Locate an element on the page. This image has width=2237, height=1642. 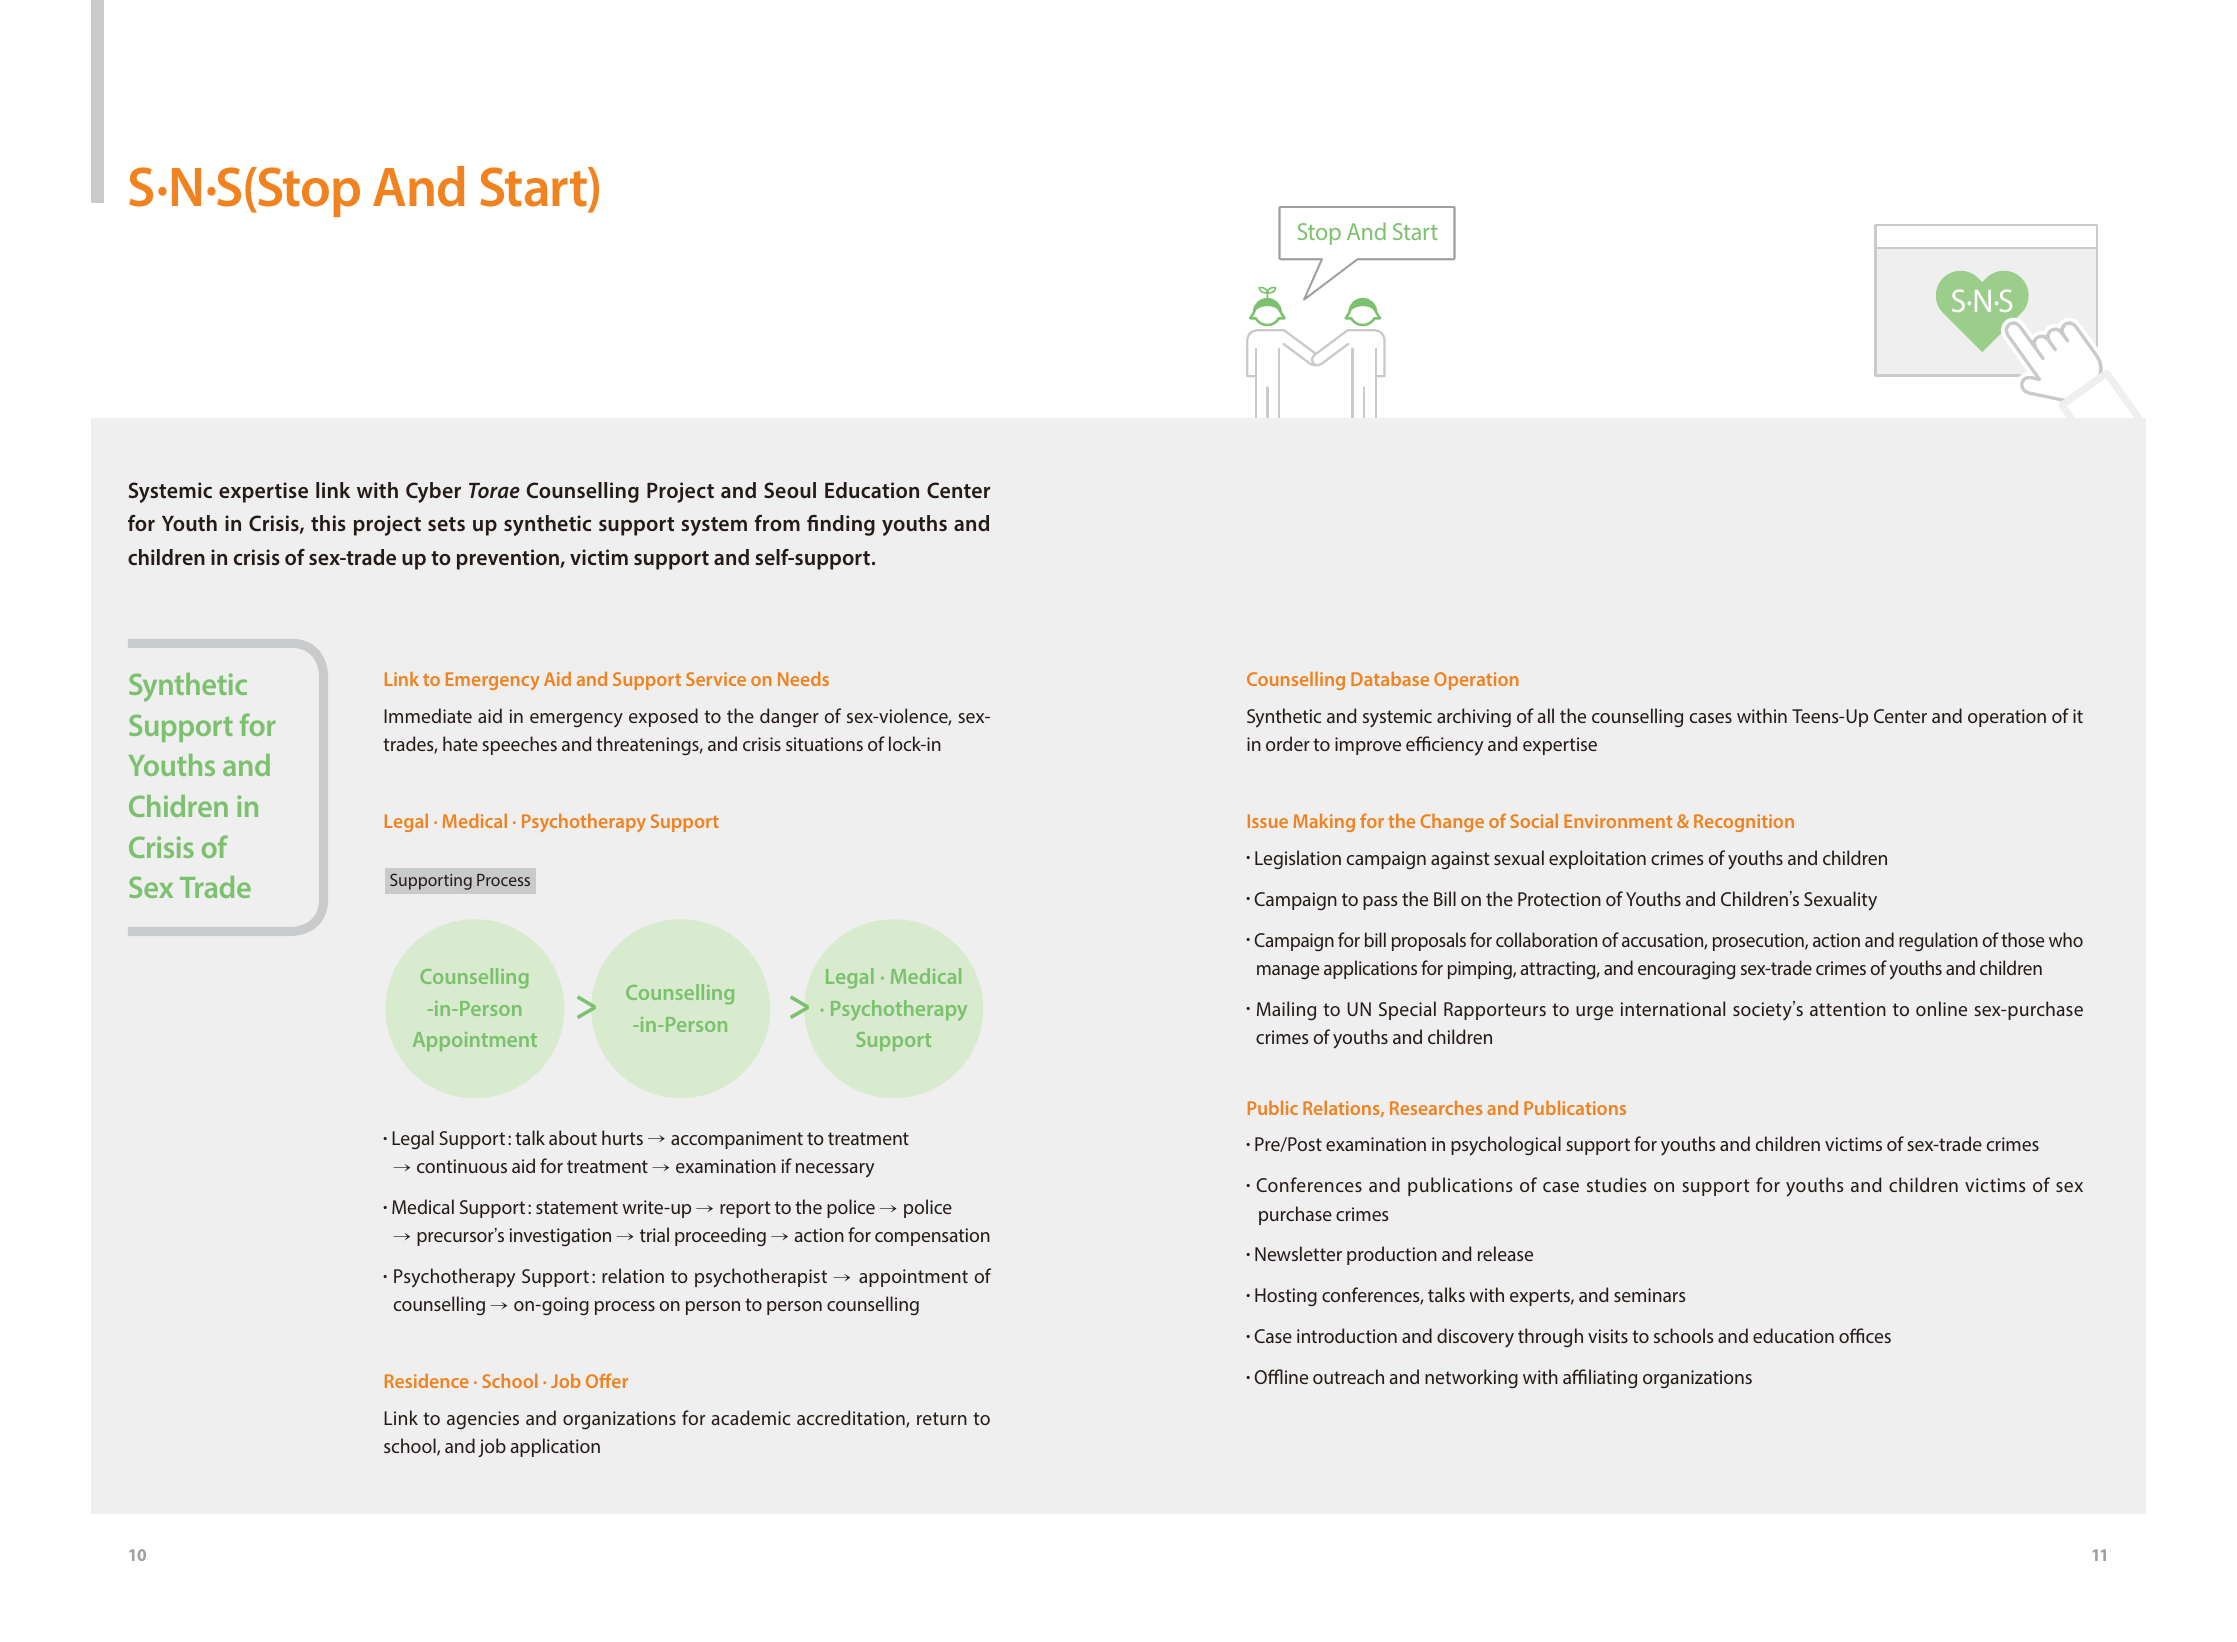
about is located at coordinates (573, 1137).
